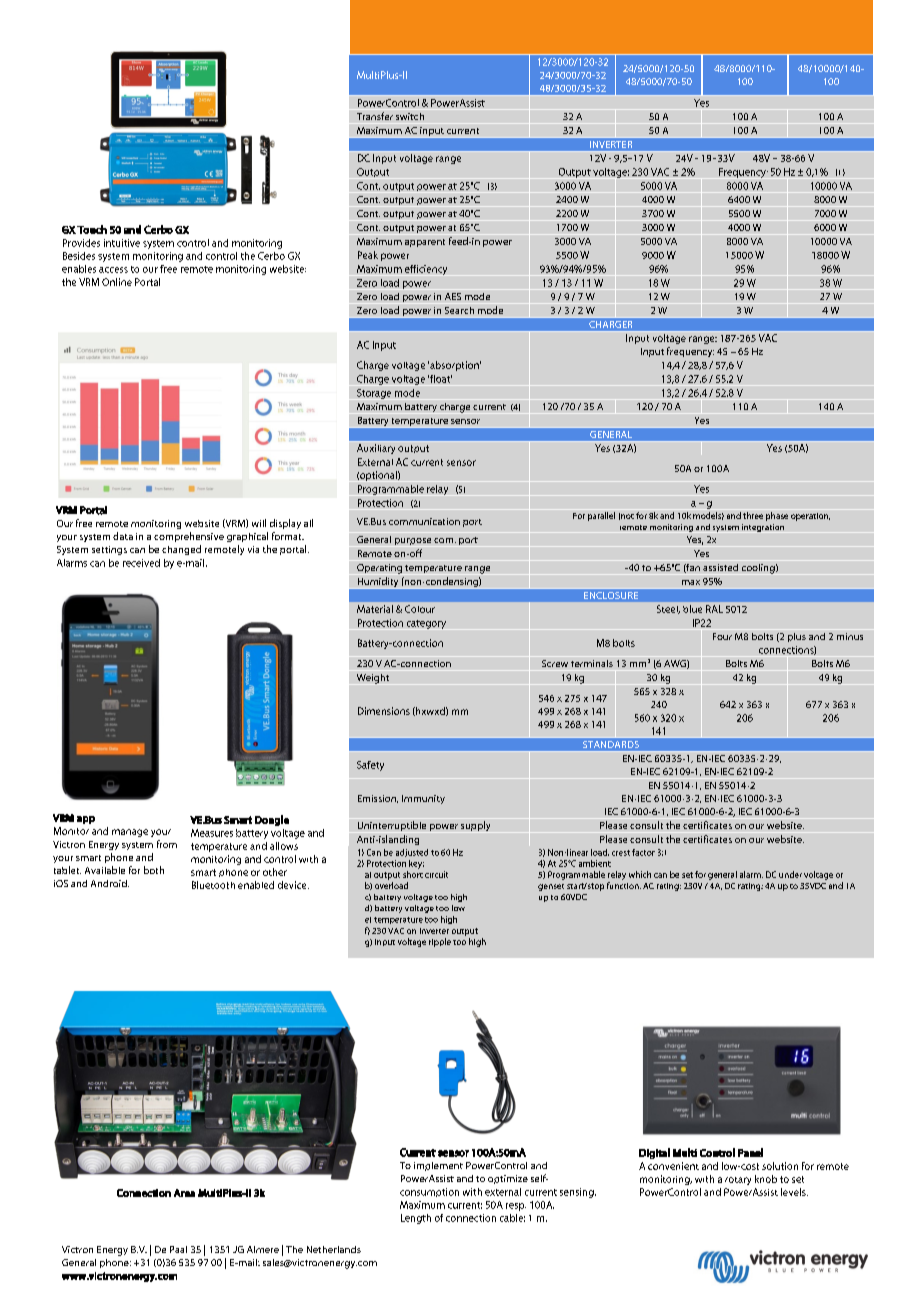 This page has width=924, height=1308. I want to click on apparent, so click(425, 243).
